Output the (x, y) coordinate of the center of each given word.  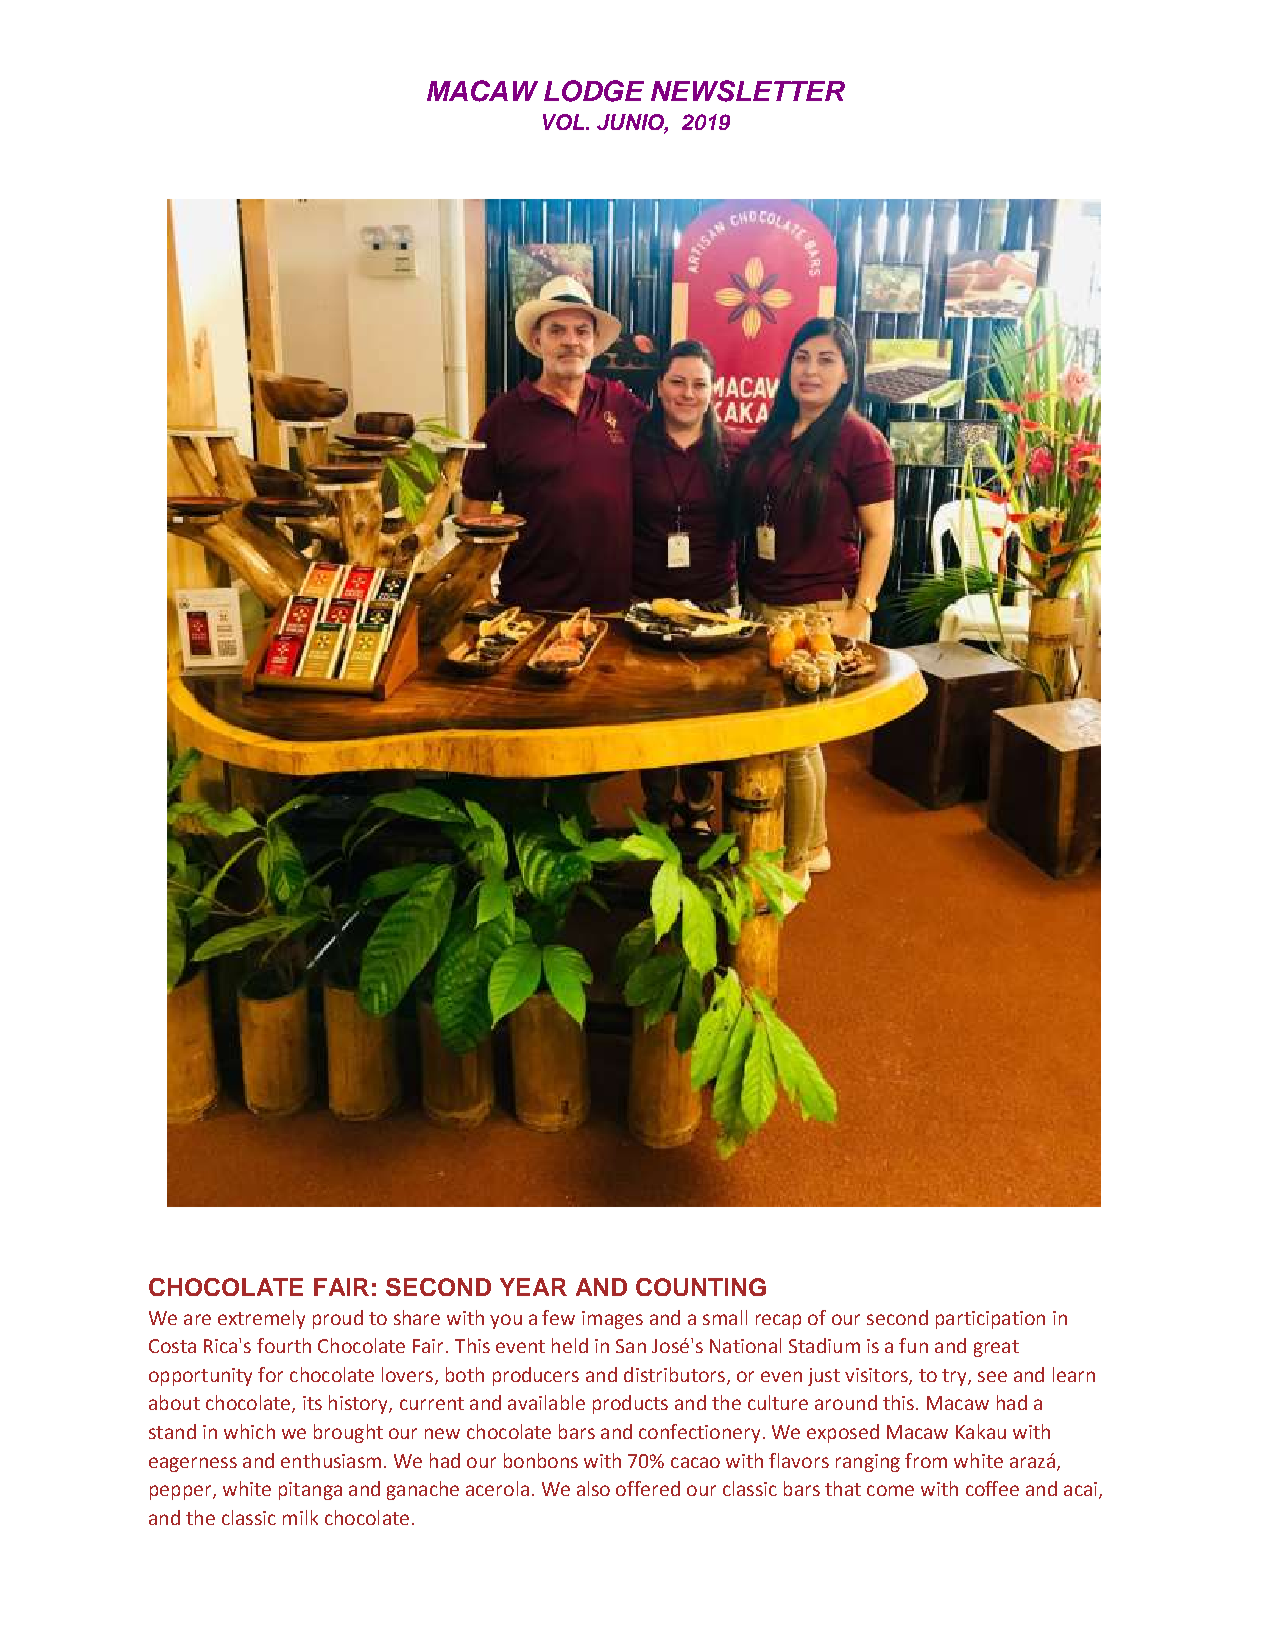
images (612, 1320)
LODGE (594, 91)
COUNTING (701, 1287)
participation (990, 1320)
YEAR (533, 1287)
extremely (261, 1319)
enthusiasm (331, 1460)
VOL (565, 122)
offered (648, 1488)
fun (913, 1345)
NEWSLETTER (748, 91)
